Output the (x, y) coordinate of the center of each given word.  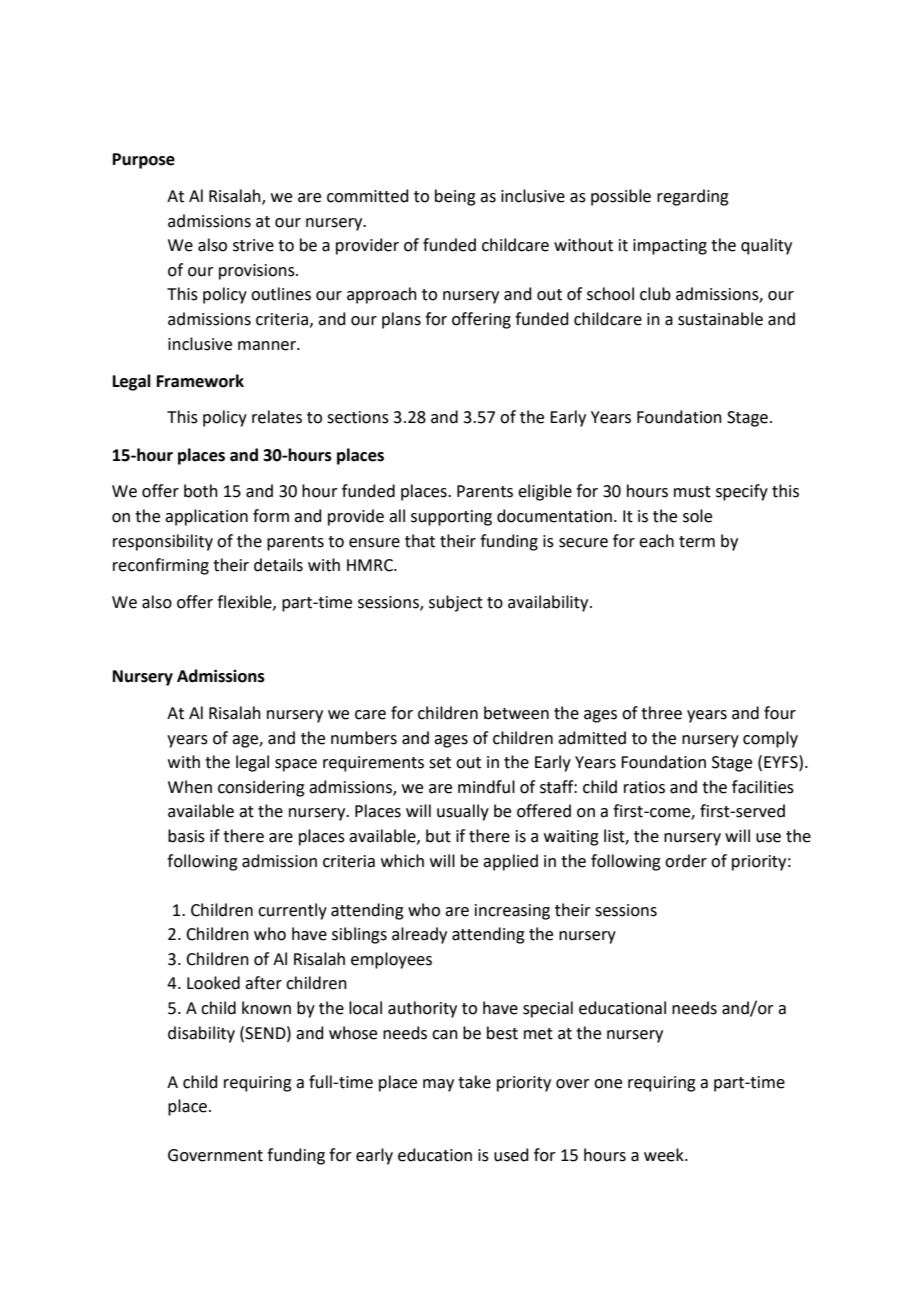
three (661, 713)
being (455, 197)
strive (253, 245)
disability (201, 1034)
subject (456, 603)
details (278, 565)
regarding (693, 197)
